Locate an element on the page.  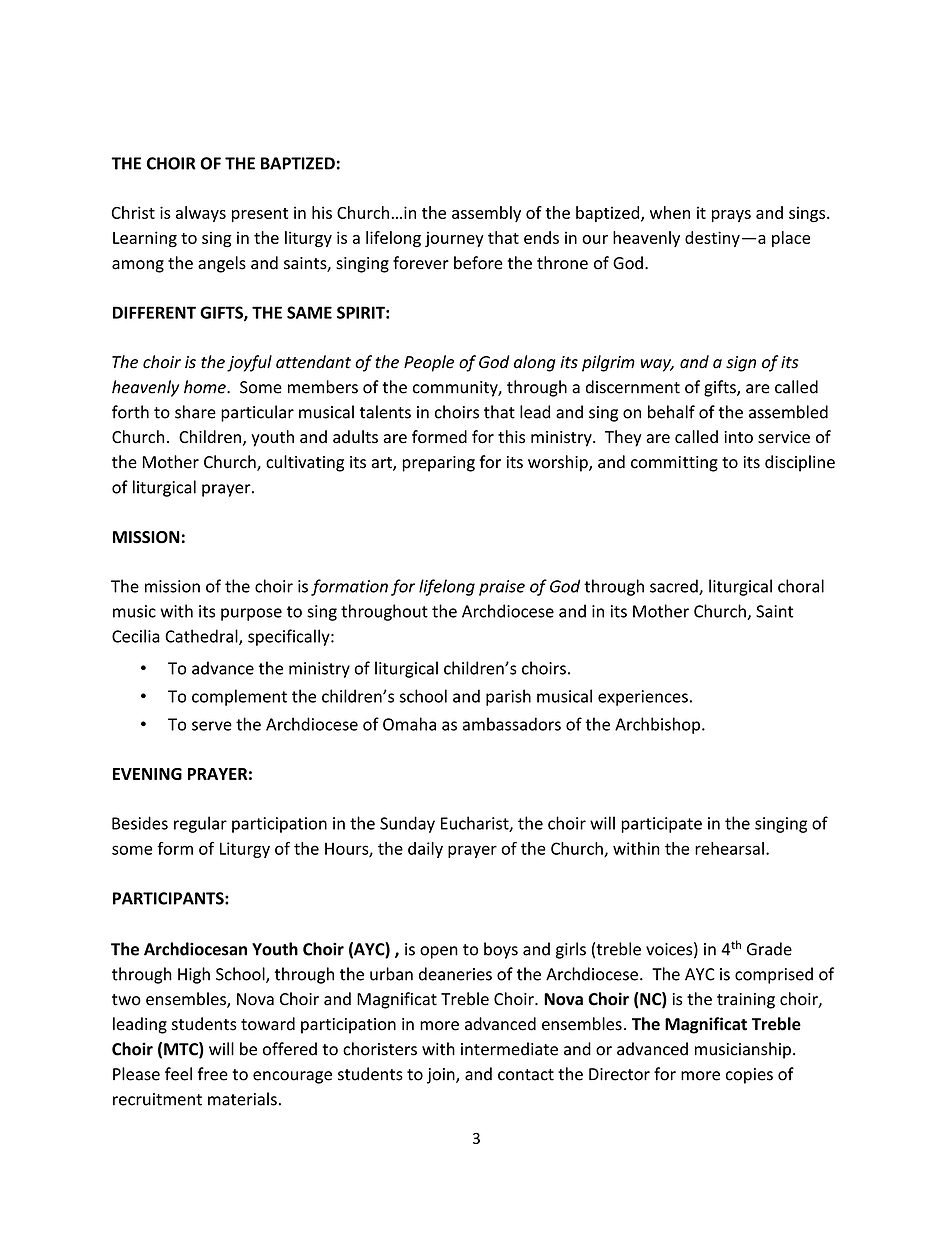
always is located at coordinates (201, 214).
